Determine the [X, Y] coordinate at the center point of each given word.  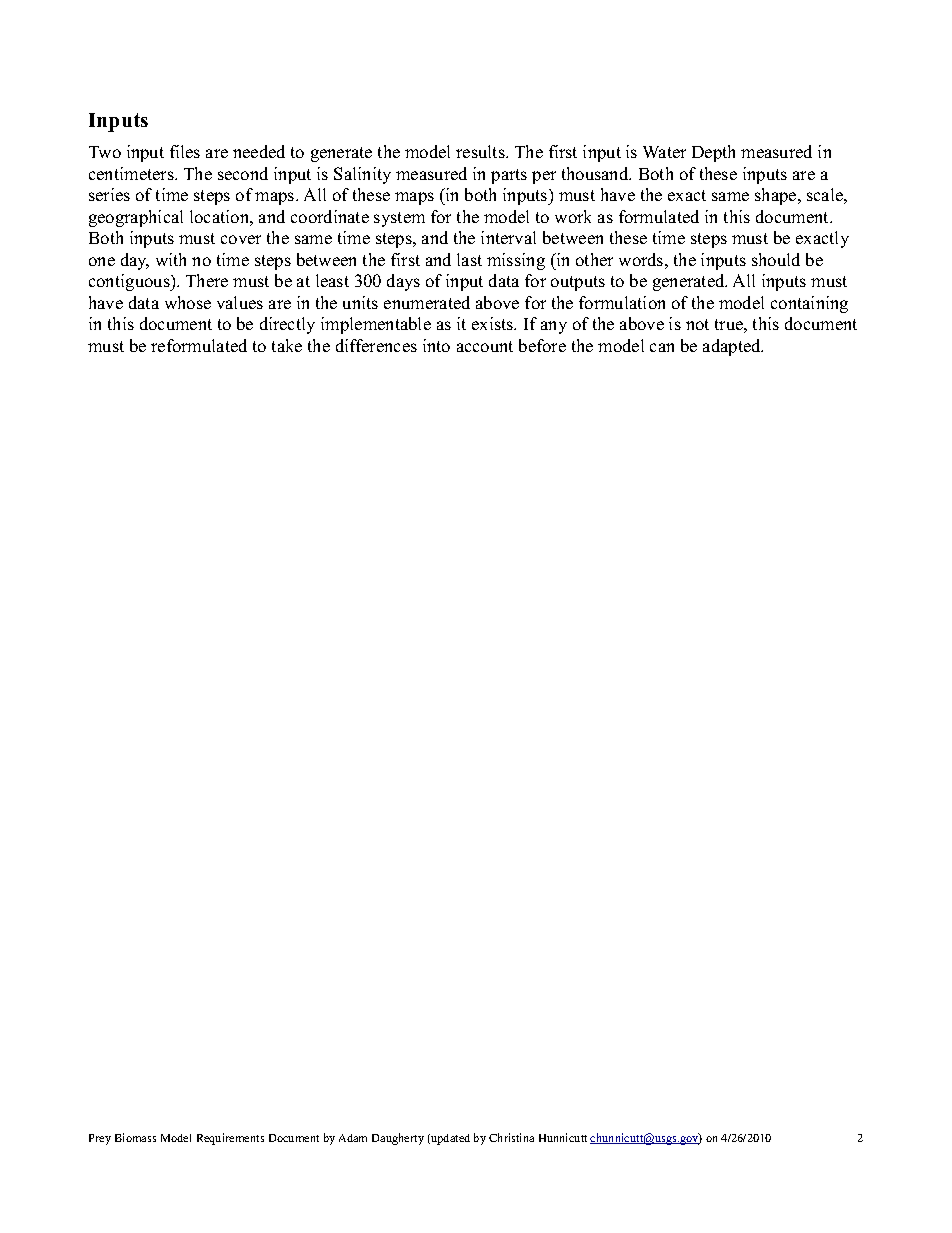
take [287, 345]
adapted [733, 347]
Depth [713, 153]
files [185, 151]
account [485, 346]
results [481, 151]
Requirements [230, 1139]
